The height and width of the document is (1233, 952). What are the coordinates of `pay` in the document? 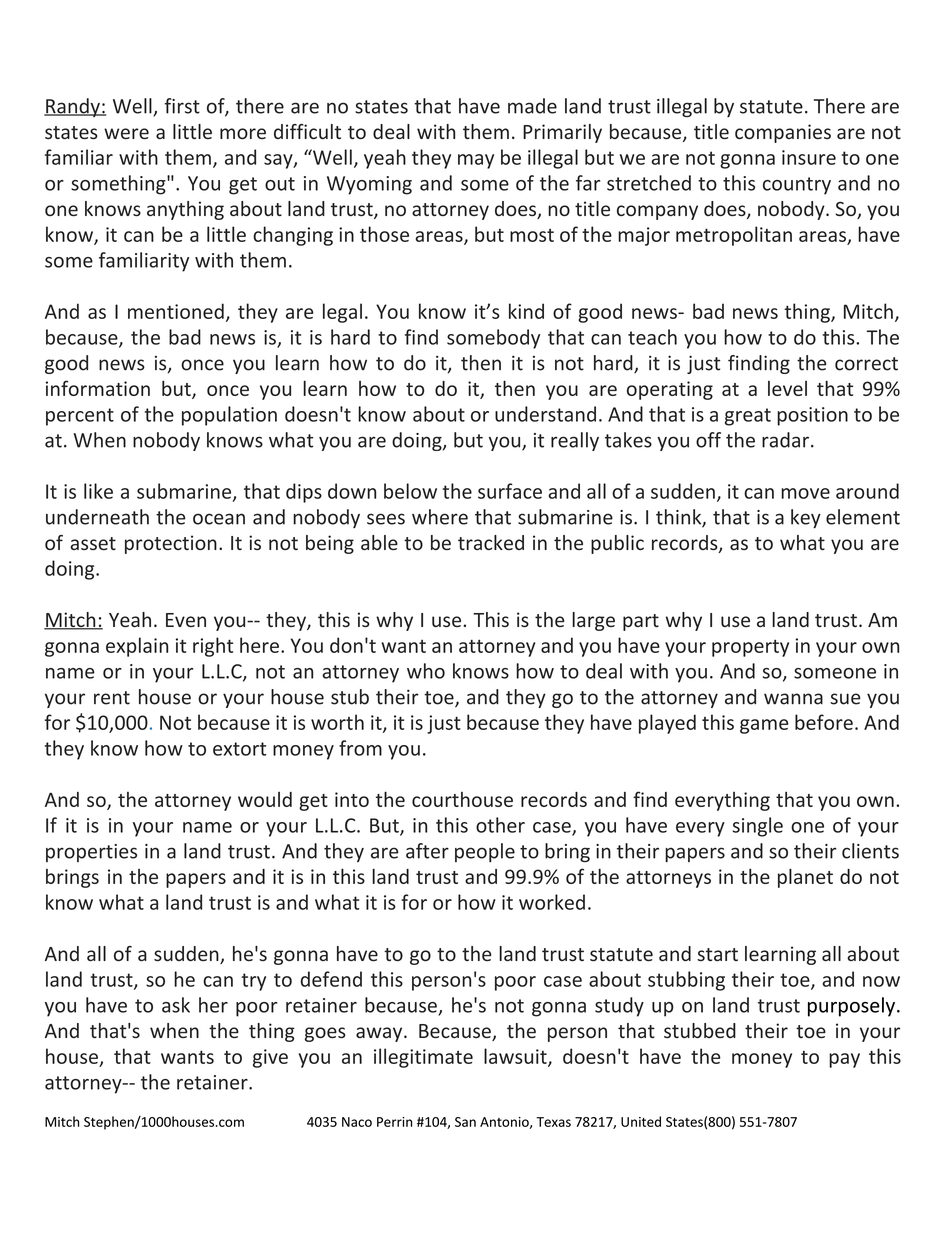 It's located at (844, 1060).
